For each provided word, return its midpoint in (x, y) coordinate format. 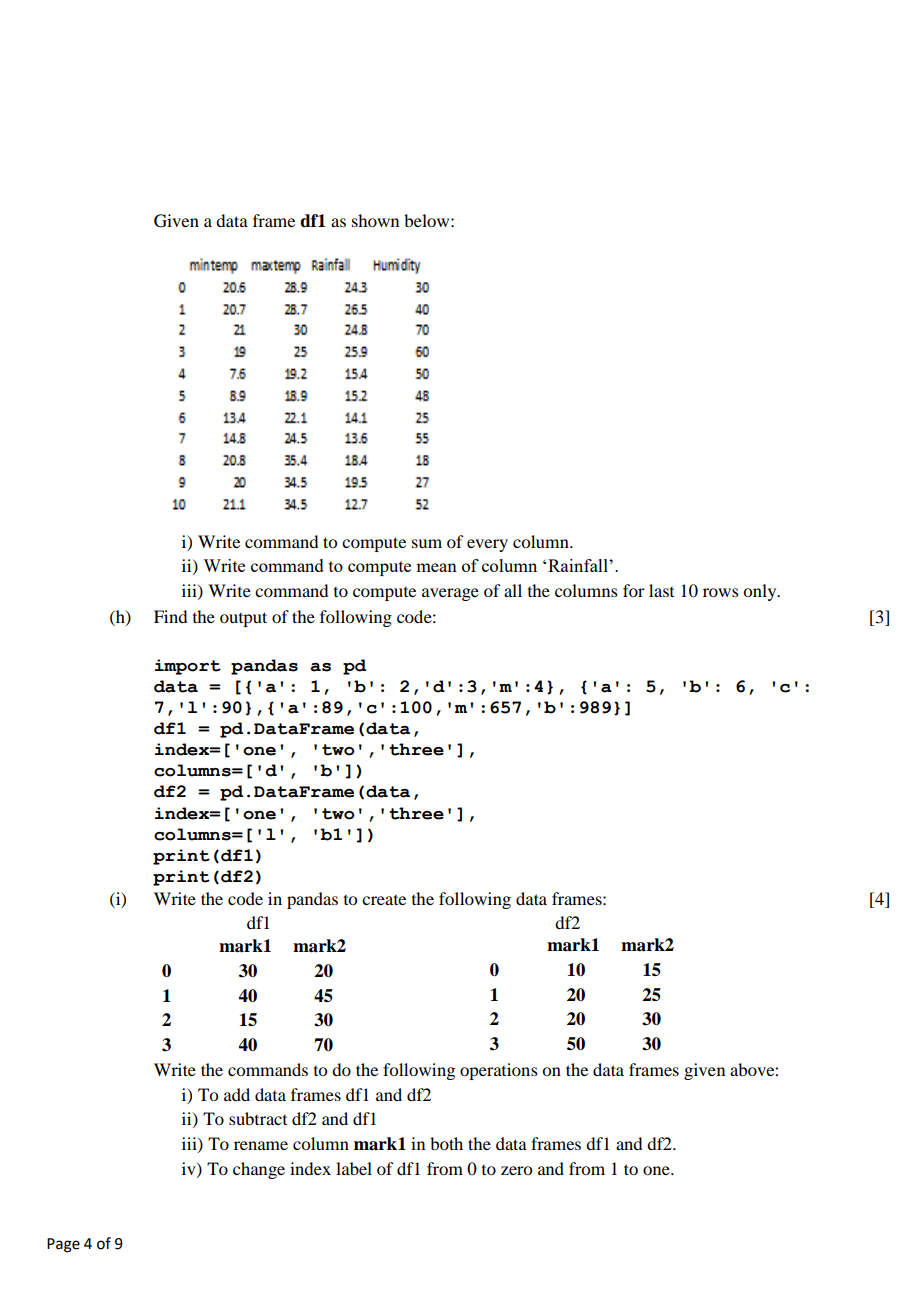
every (487, 545)
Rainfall (579, 565)
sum (427, 543)
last (661, 590)
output (243, 619)
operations (499, 1071)
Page (63, 1245)
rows (721, 592)
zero (516, 1170)
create (384, 900)
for (634, 590)
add (237, 1094)
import (188, 667)
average (450, 594)
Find (170, 616)
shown (375, 220)
